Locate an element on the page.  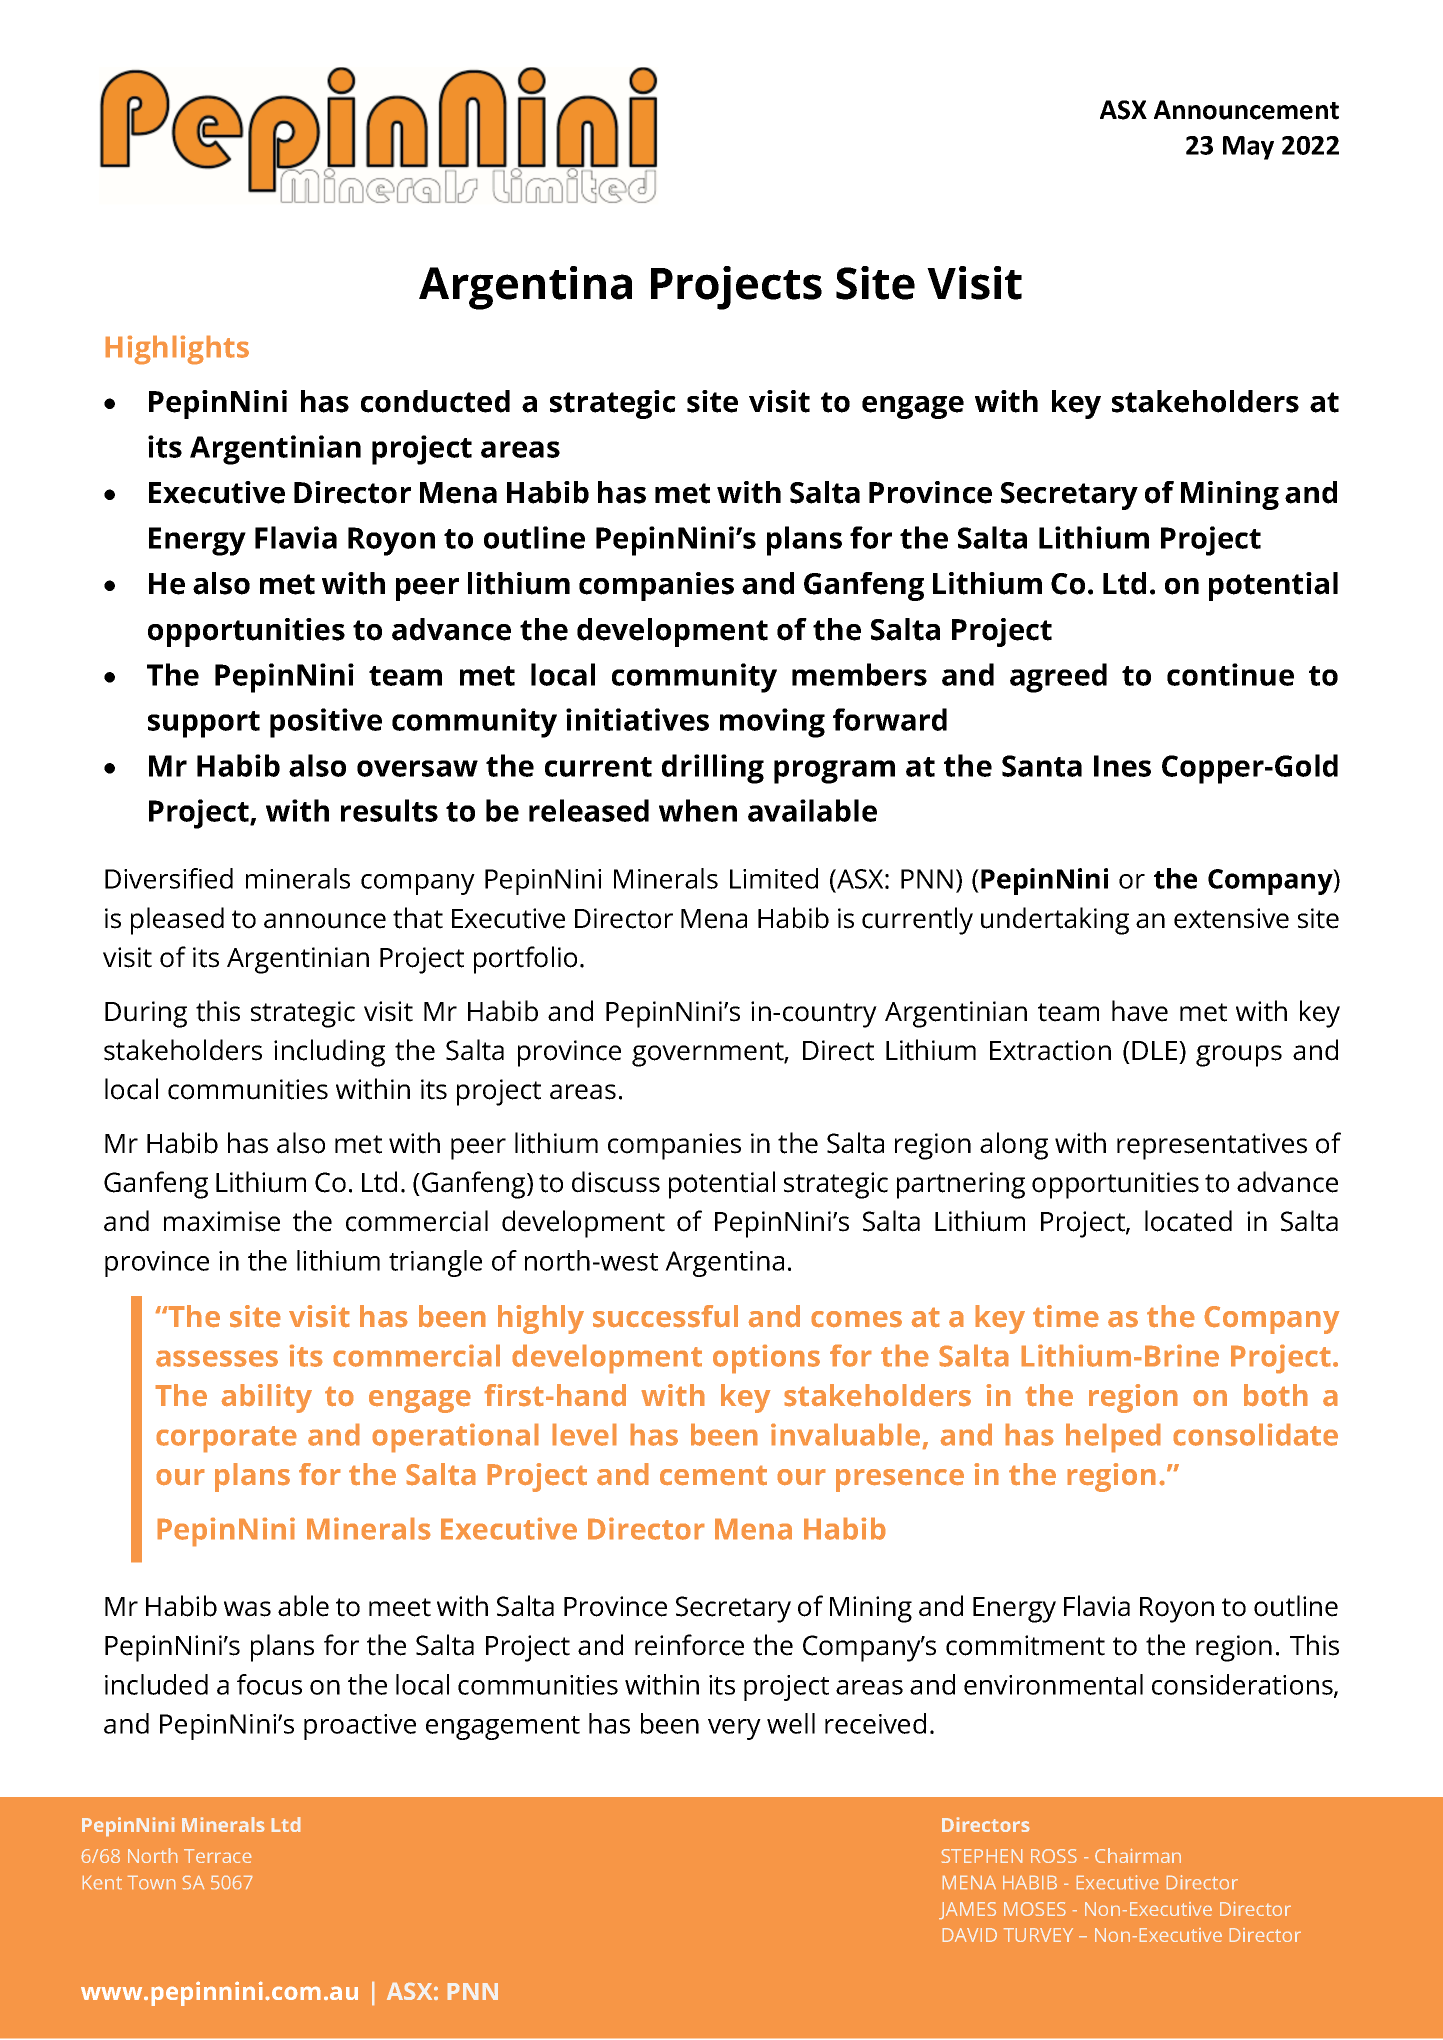
Highlights is located at coordinates (177, 350).
